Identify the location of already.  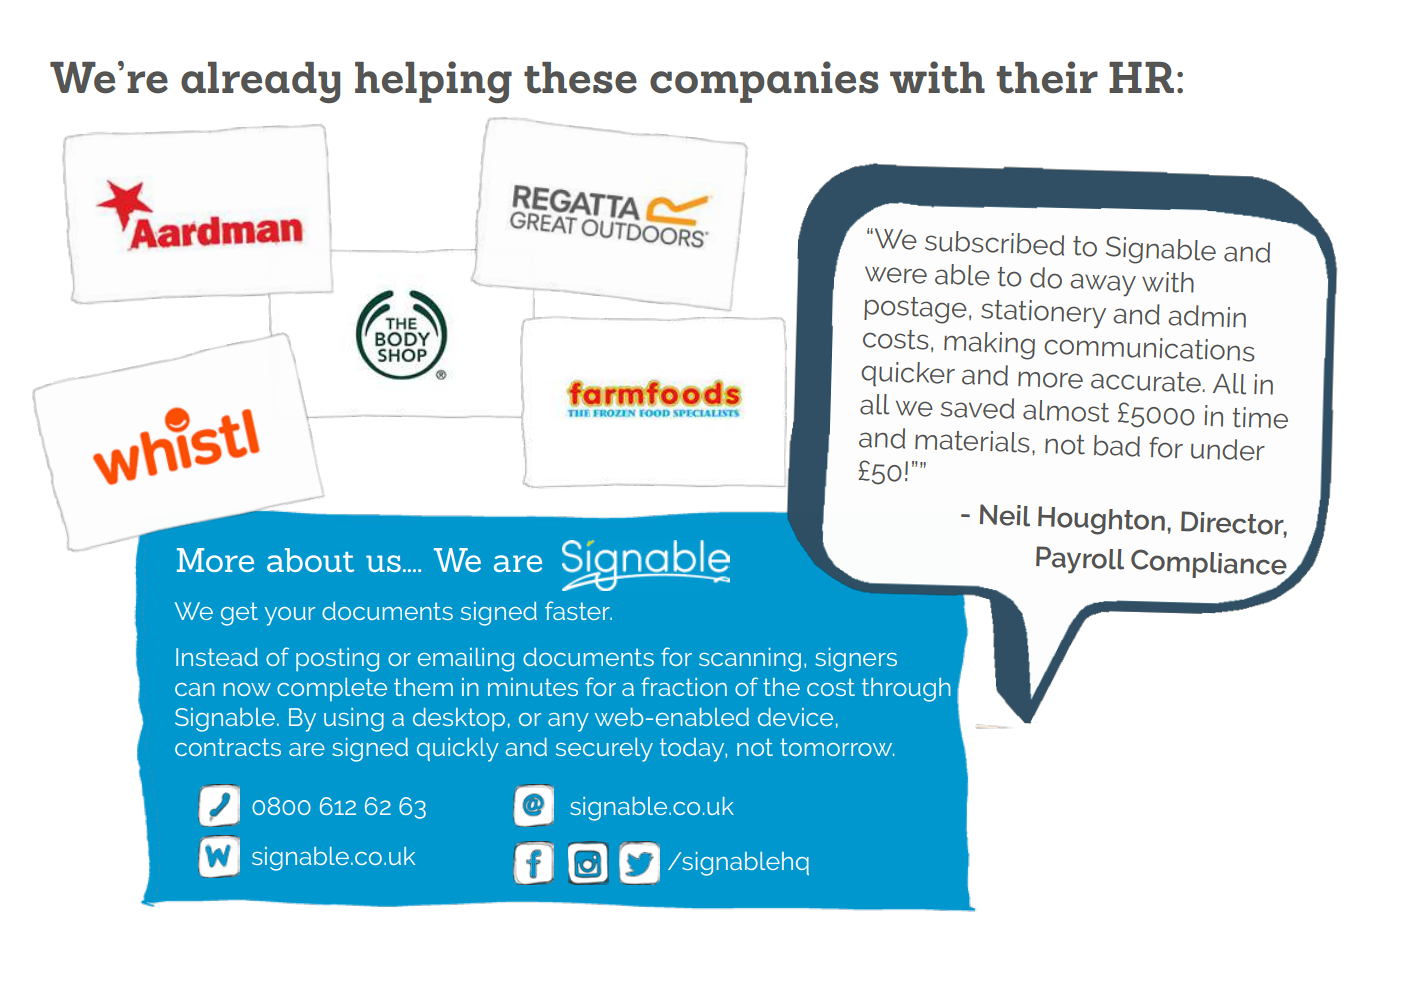
(260, 82).
